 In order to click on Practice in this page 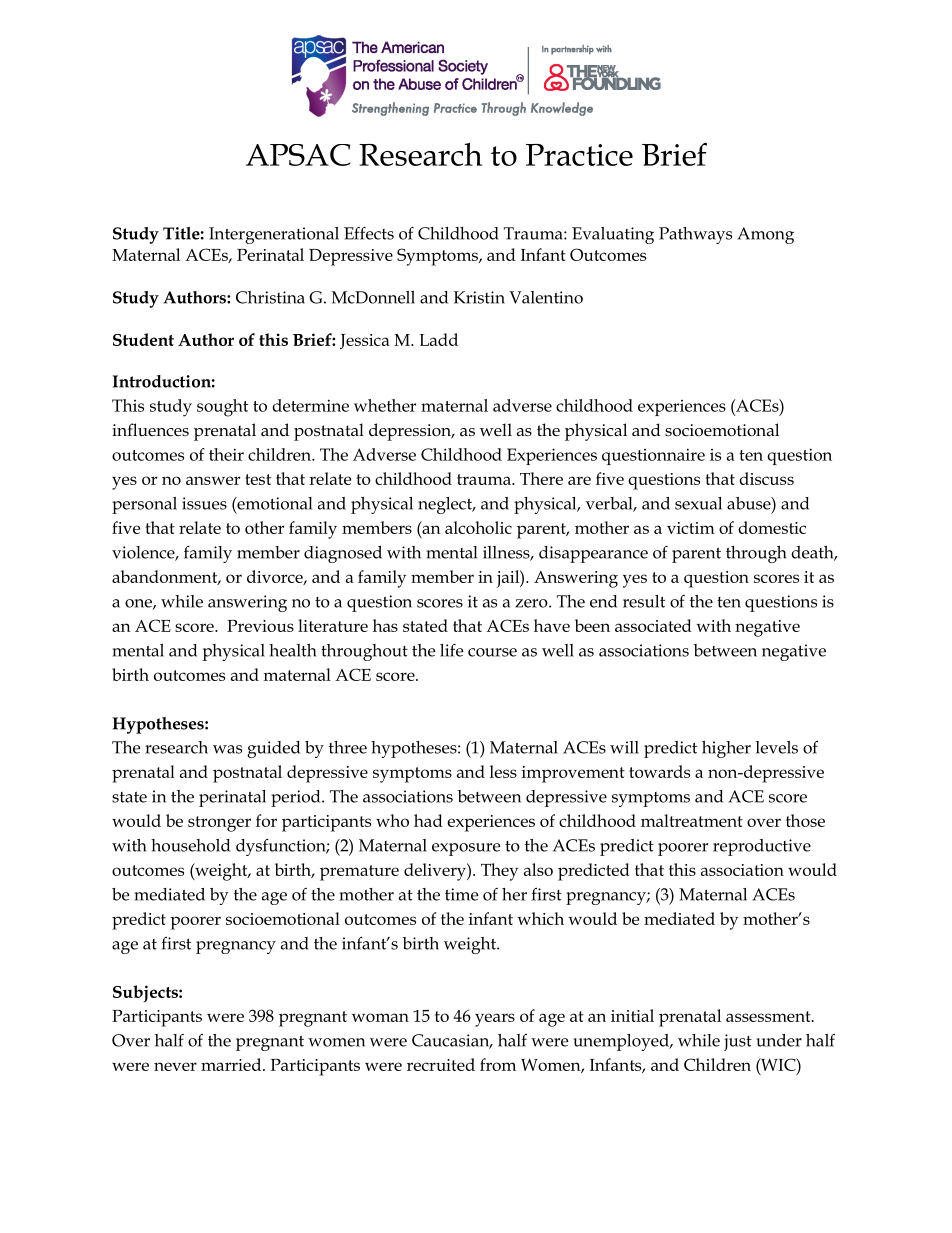, I will do `click(579, 155)`.
